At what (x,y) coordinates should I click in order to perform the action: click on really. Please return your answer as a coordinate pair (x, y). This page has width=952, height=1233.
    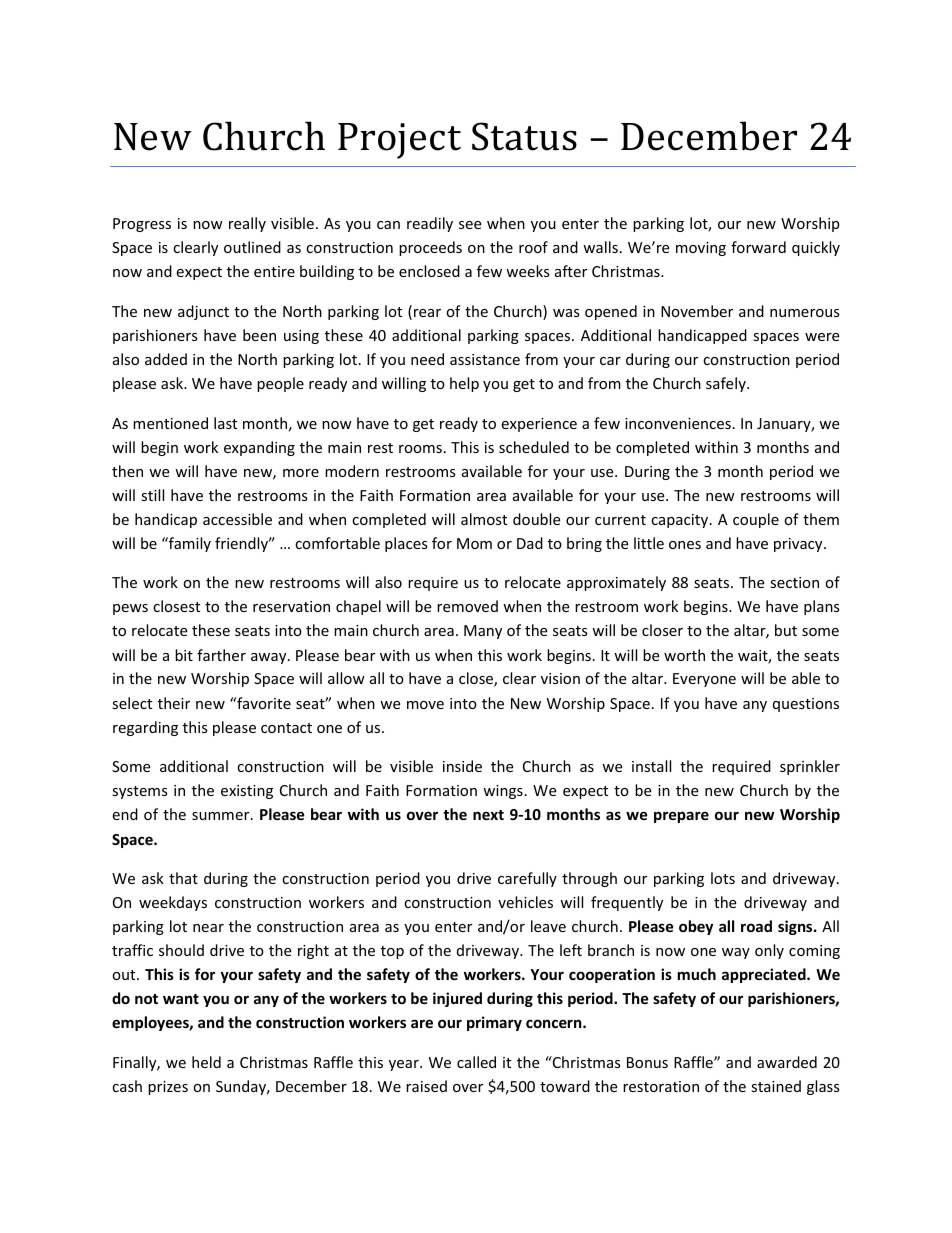
    Looking at the image, I should click on (247, 224).
